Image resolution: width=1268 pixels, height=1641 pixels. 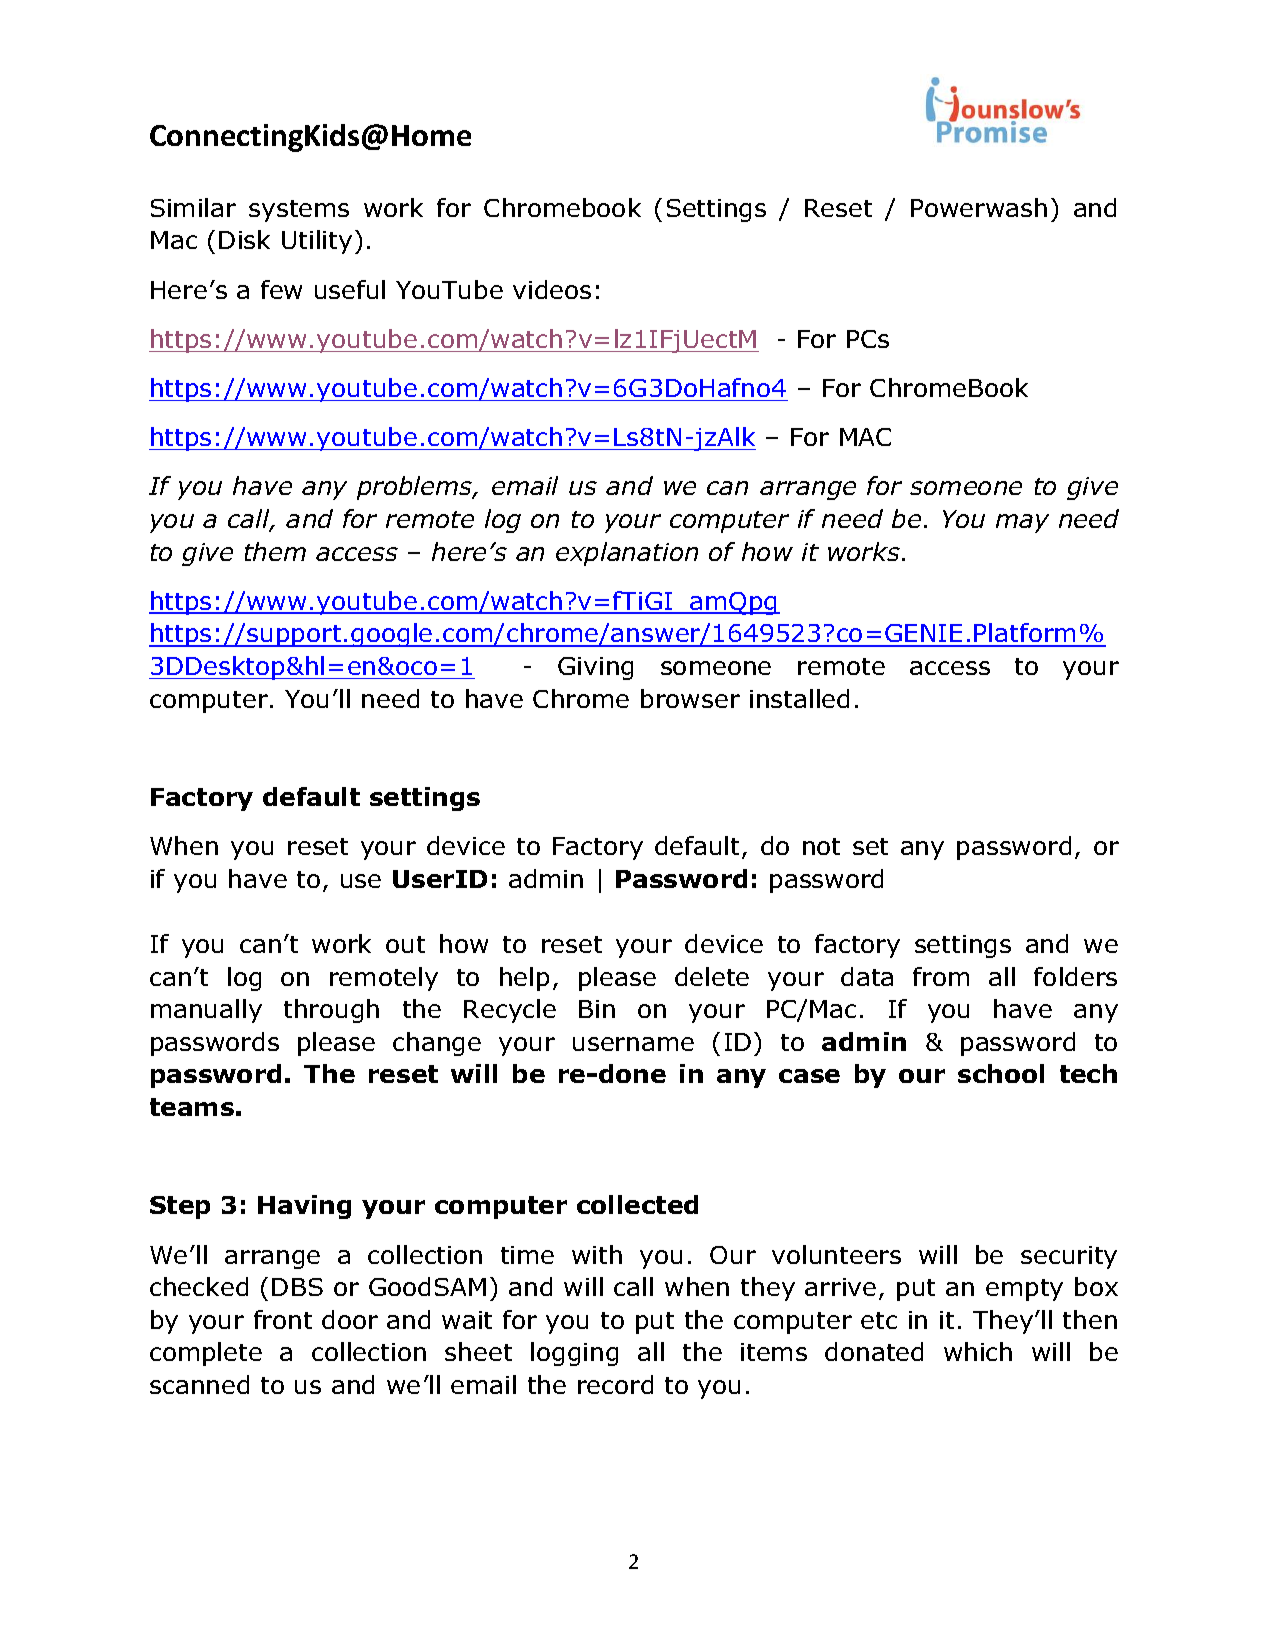 What do you see at coordinates (552, 289) in the screenshot?
I see `videos` at bounding box center [552, 289].
